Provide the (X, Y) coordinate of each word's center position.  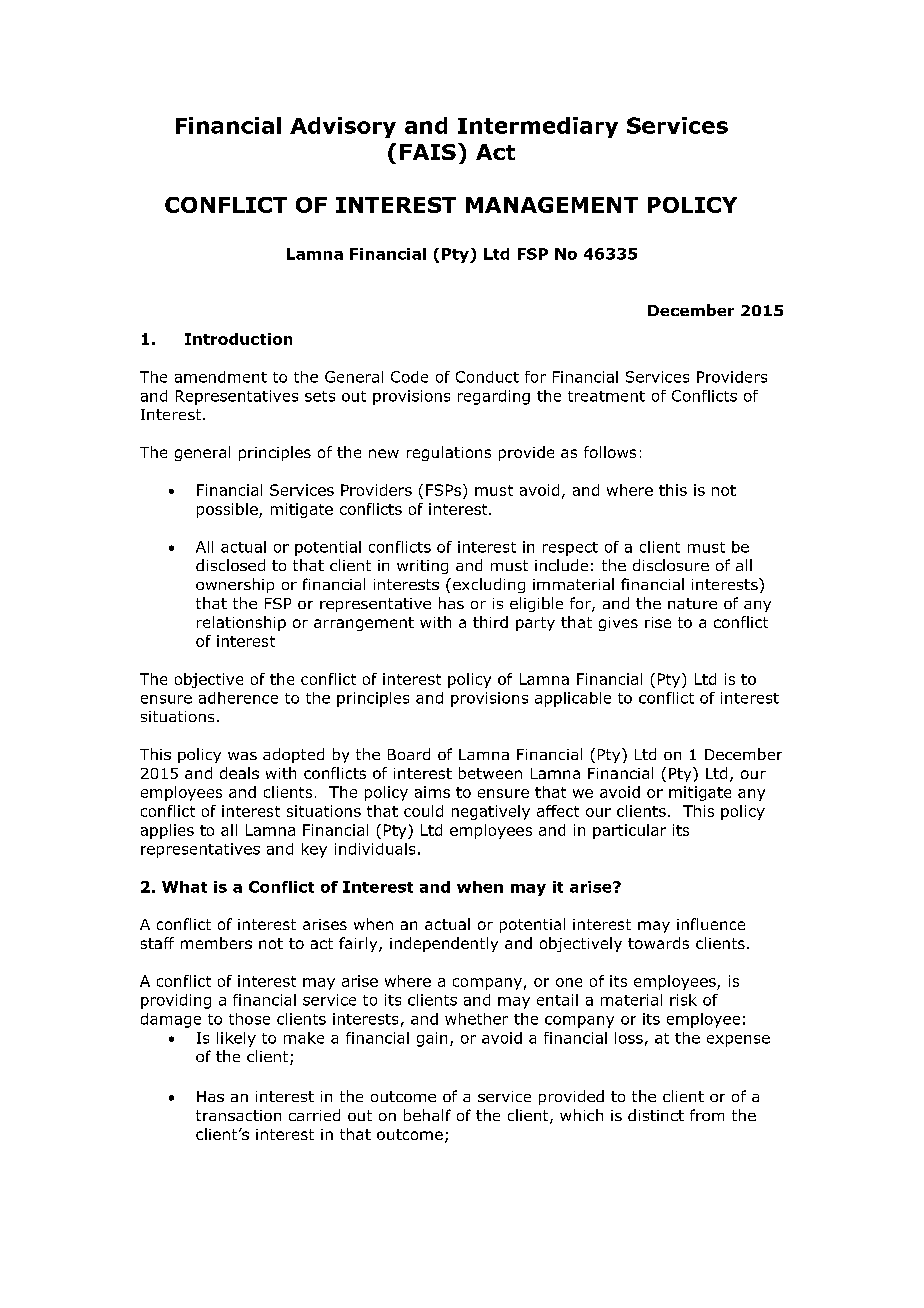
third (490, 622)
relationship (241, 623)
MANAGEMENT (552, 205)
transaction (238, 1115)
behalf (427, 1115)
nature (692, 603)
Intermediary (538, 127)
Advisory (343, 127)
